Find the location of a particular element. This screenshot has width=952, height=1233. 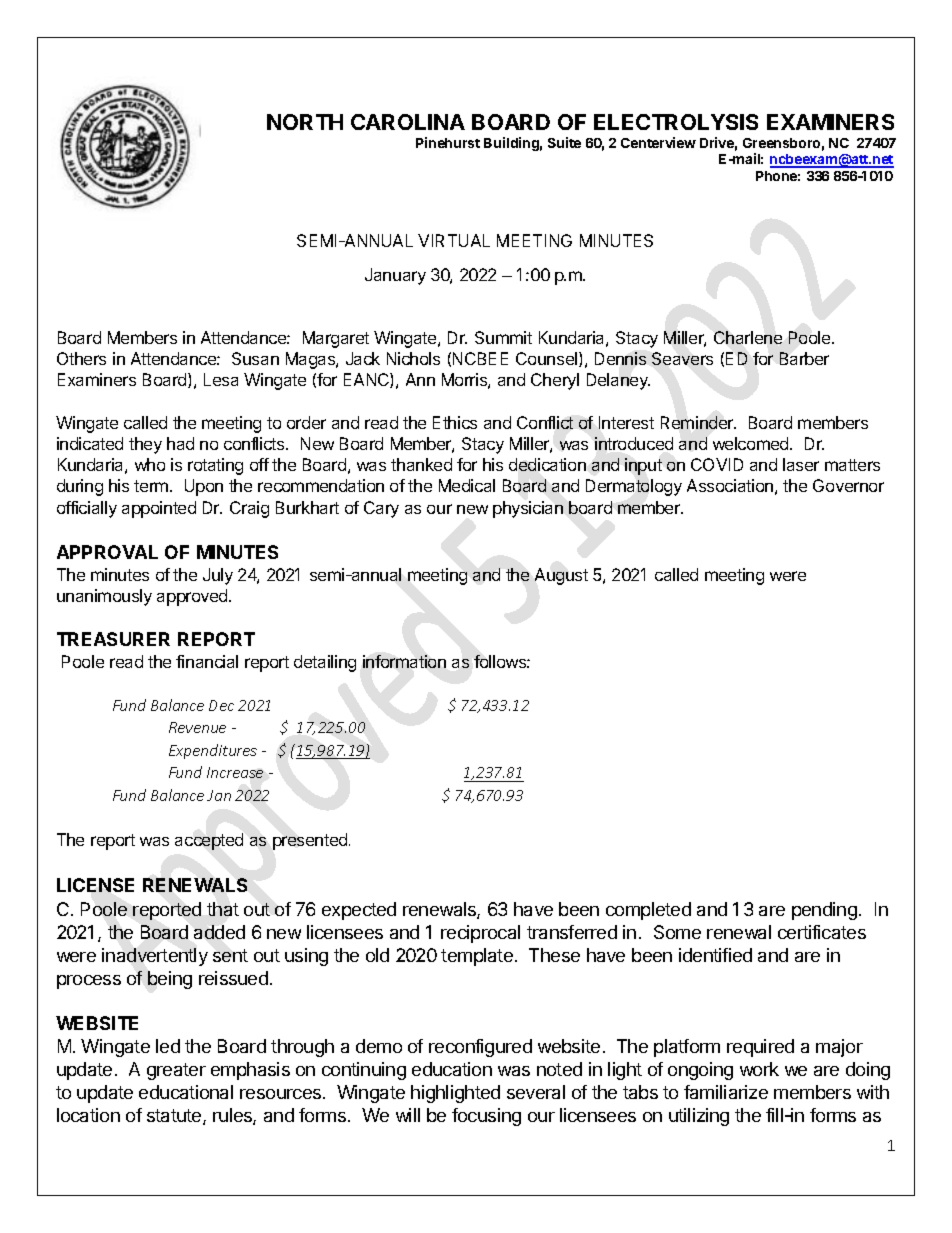

information is located at coordinates (404, 661).
